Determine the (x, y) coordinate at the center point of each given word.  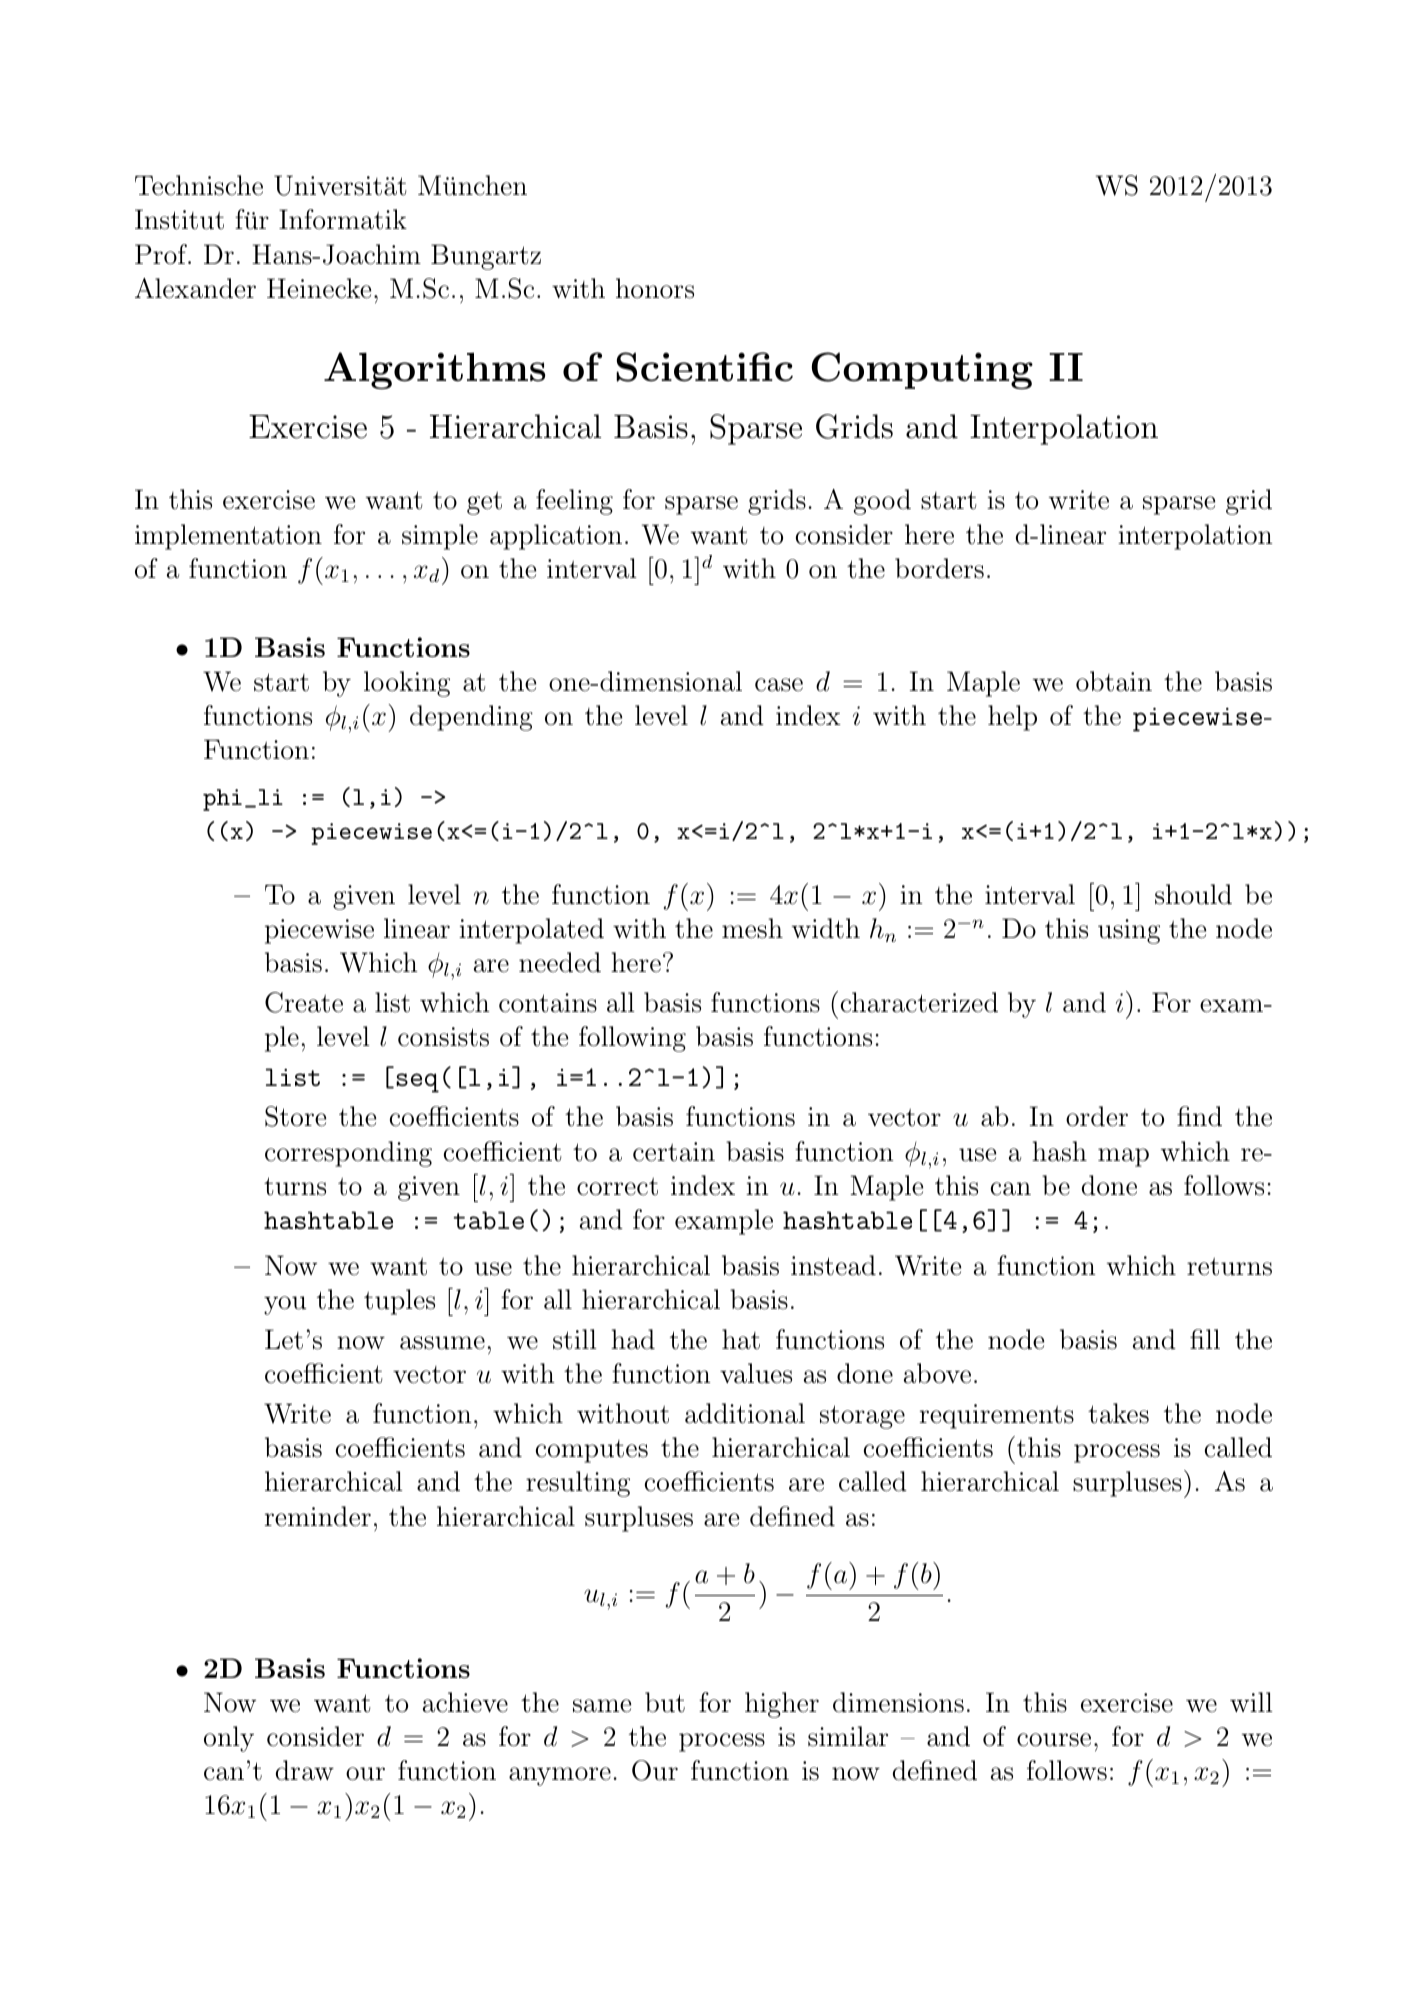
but (665, 1702)
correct (617, 1187)
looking (407, 684)
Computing (922, 370)
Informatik (343, 219)
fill (1205, 1339)
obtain (1114, 681)
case (779, 685)
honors (655, 288)
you (285, 1305)
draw (305, 1770)
